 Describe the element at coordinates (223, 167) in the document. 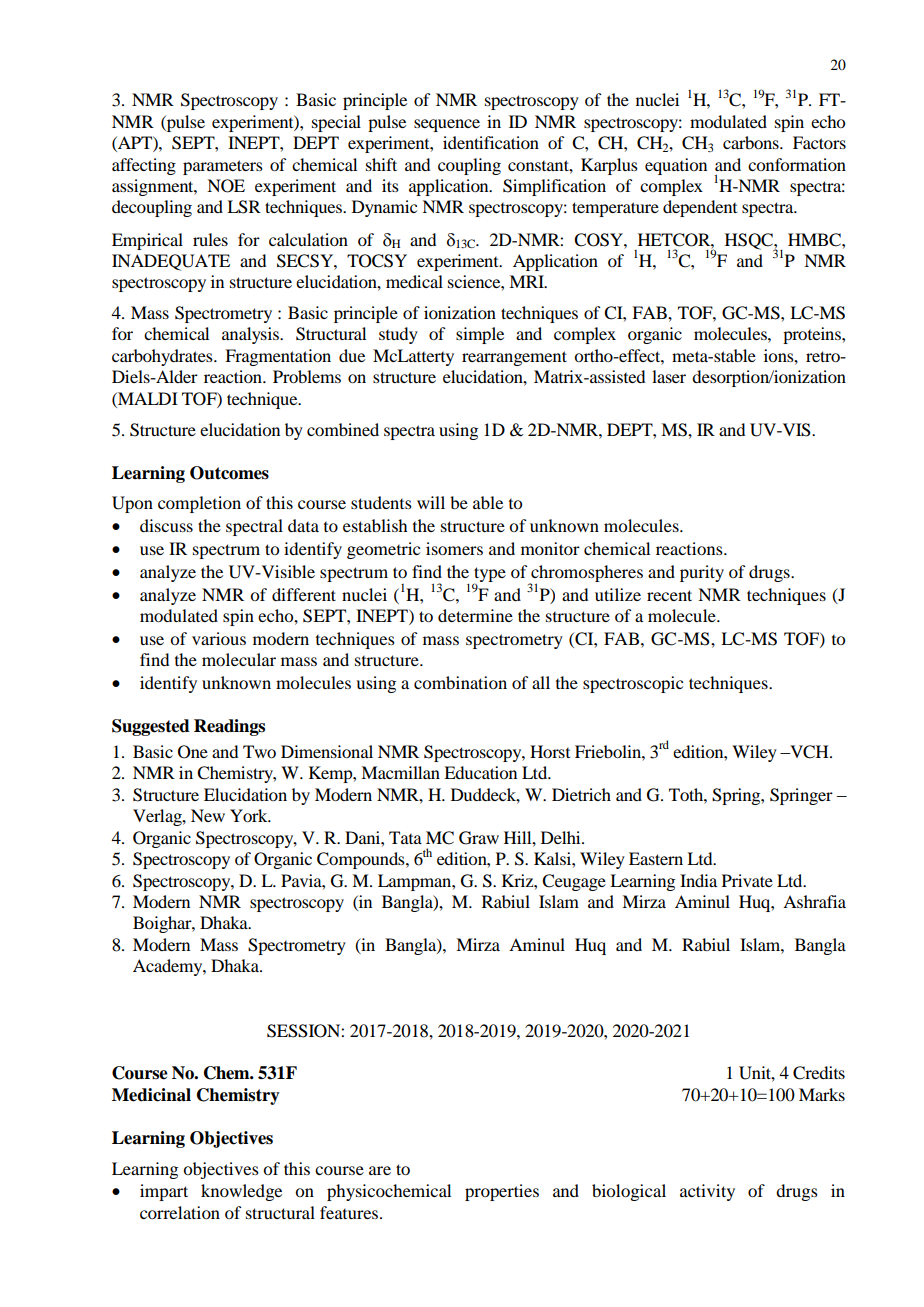

I see `parameters` at that location.
